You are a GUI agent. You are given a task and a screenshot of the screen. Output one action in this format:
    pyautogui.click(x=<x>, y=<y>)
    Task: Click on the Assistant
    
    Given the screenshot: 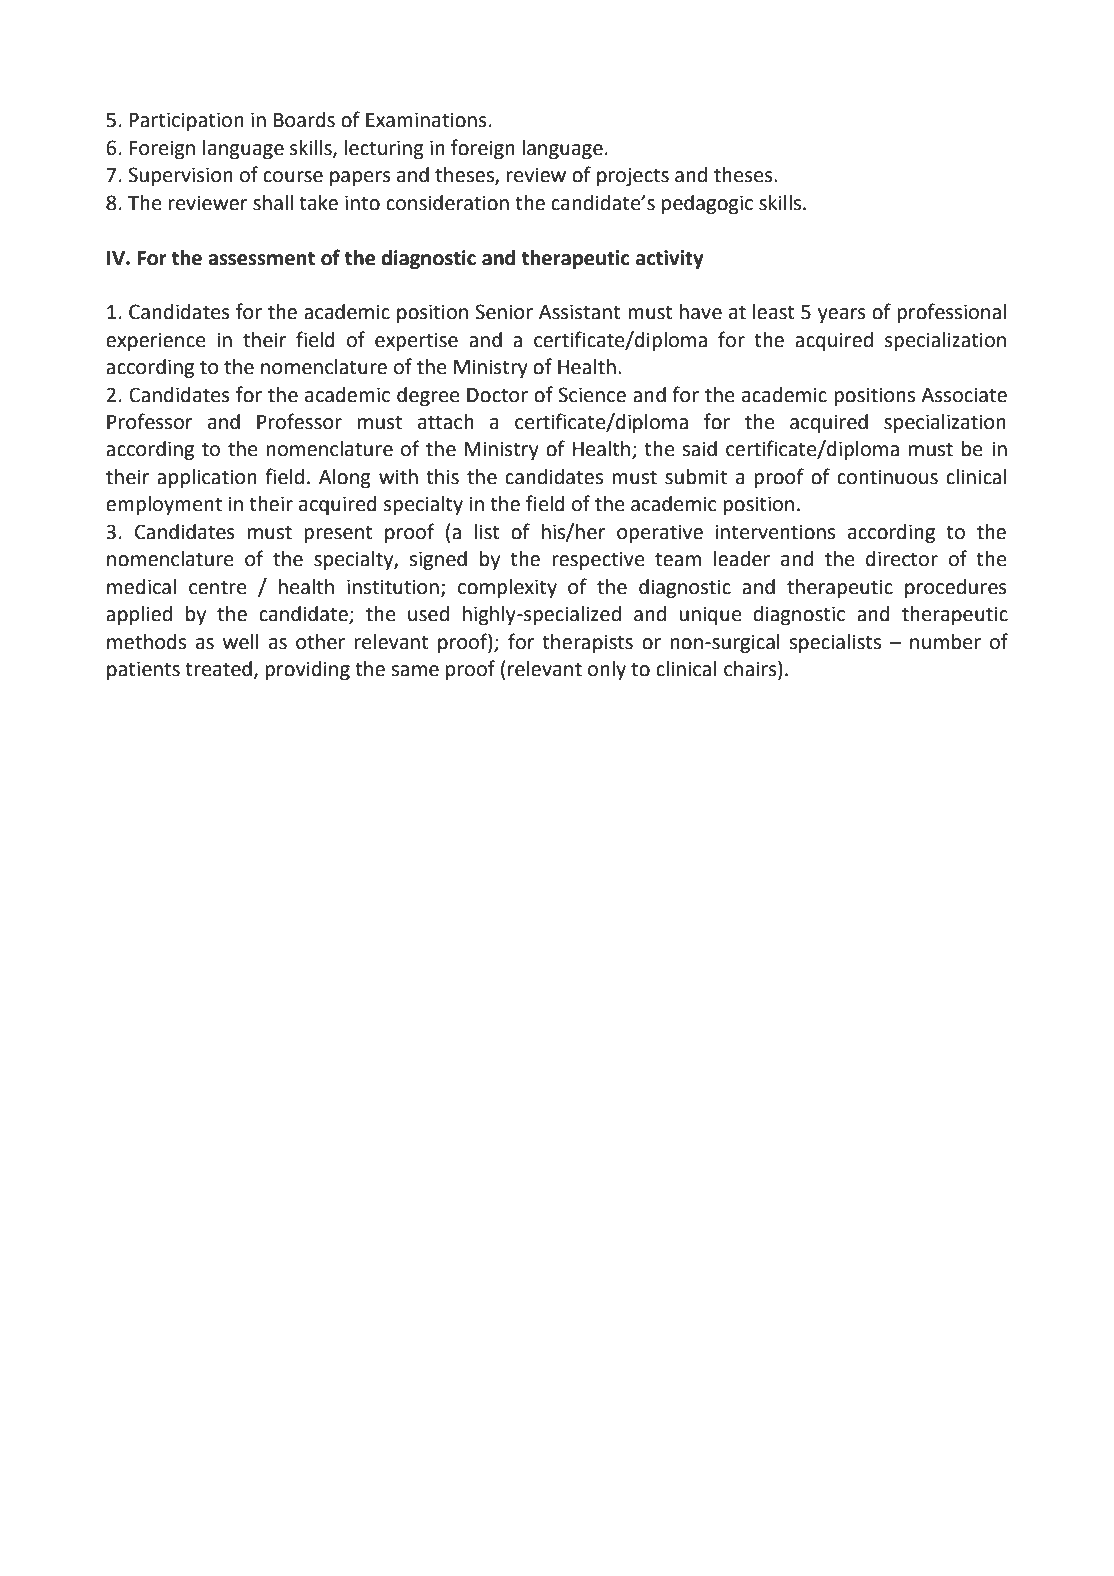 What is the action you would take?
    pyautogui.click(x=580, y=312)
